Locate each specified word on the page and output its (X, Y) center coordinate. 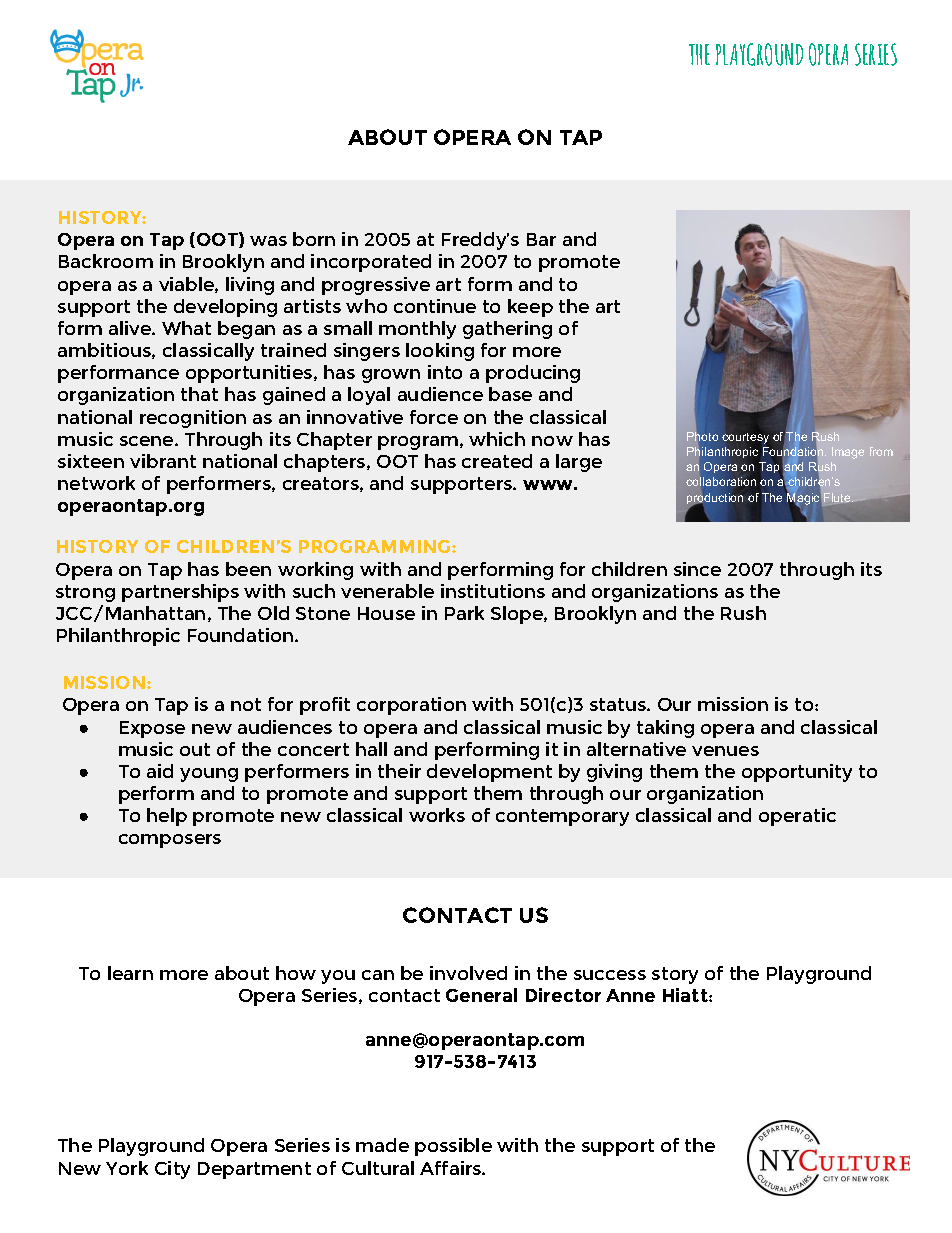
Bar (541, 239)
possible (453, 1147)
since (697, 569)
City (172, 1170)
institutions (493, 591)
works (437, 815)
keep (530, 308)
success (610, 975)
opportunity (797, 773)
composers (170, 841)
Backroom (106, 261)
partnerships (180, 593)
